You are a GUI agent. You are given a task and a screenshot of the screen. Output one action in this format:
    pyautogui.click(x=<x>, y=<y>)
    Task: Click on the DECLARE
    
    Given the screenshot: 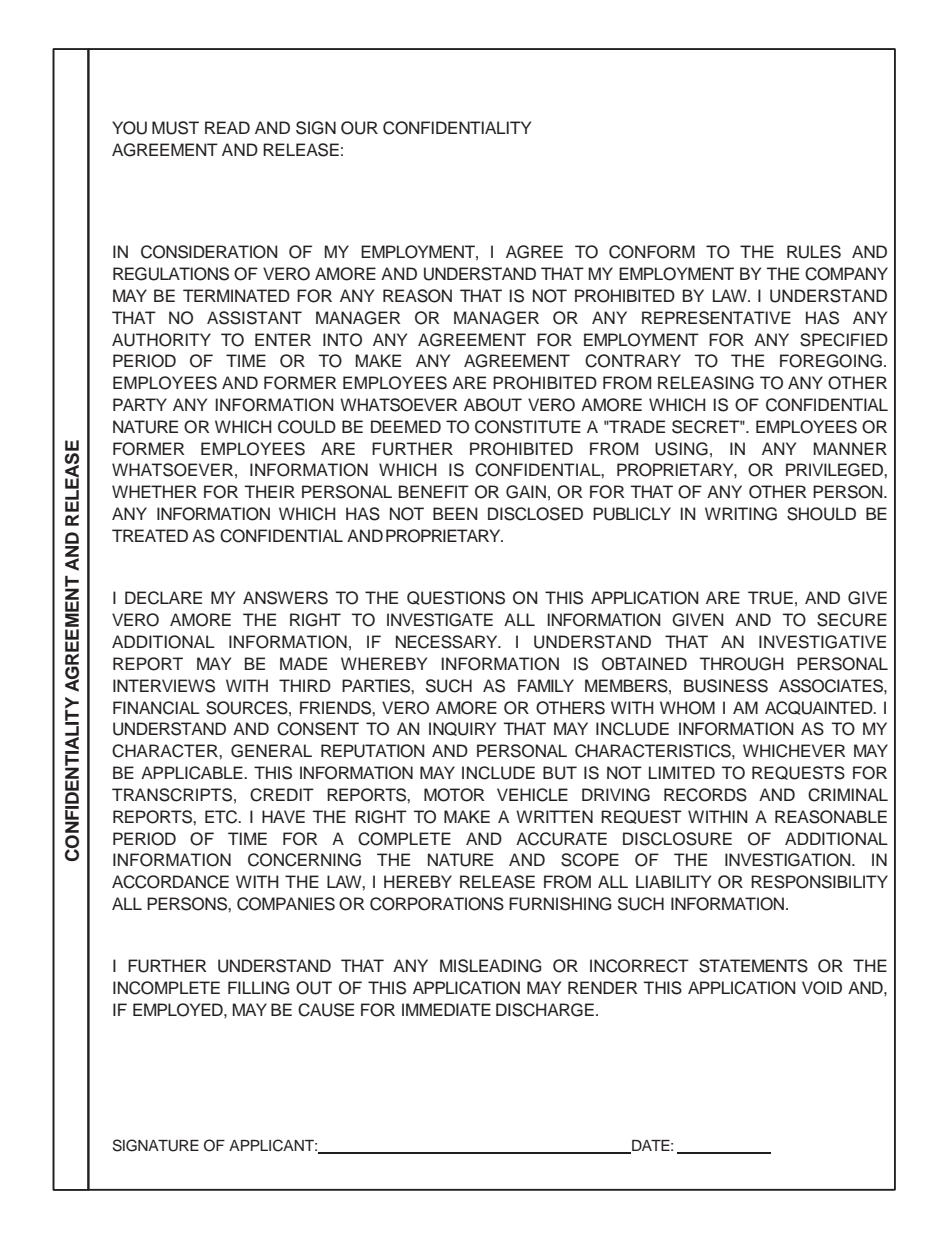 What is the action you would take?
    pyautogui.click(x=163, y=598)
